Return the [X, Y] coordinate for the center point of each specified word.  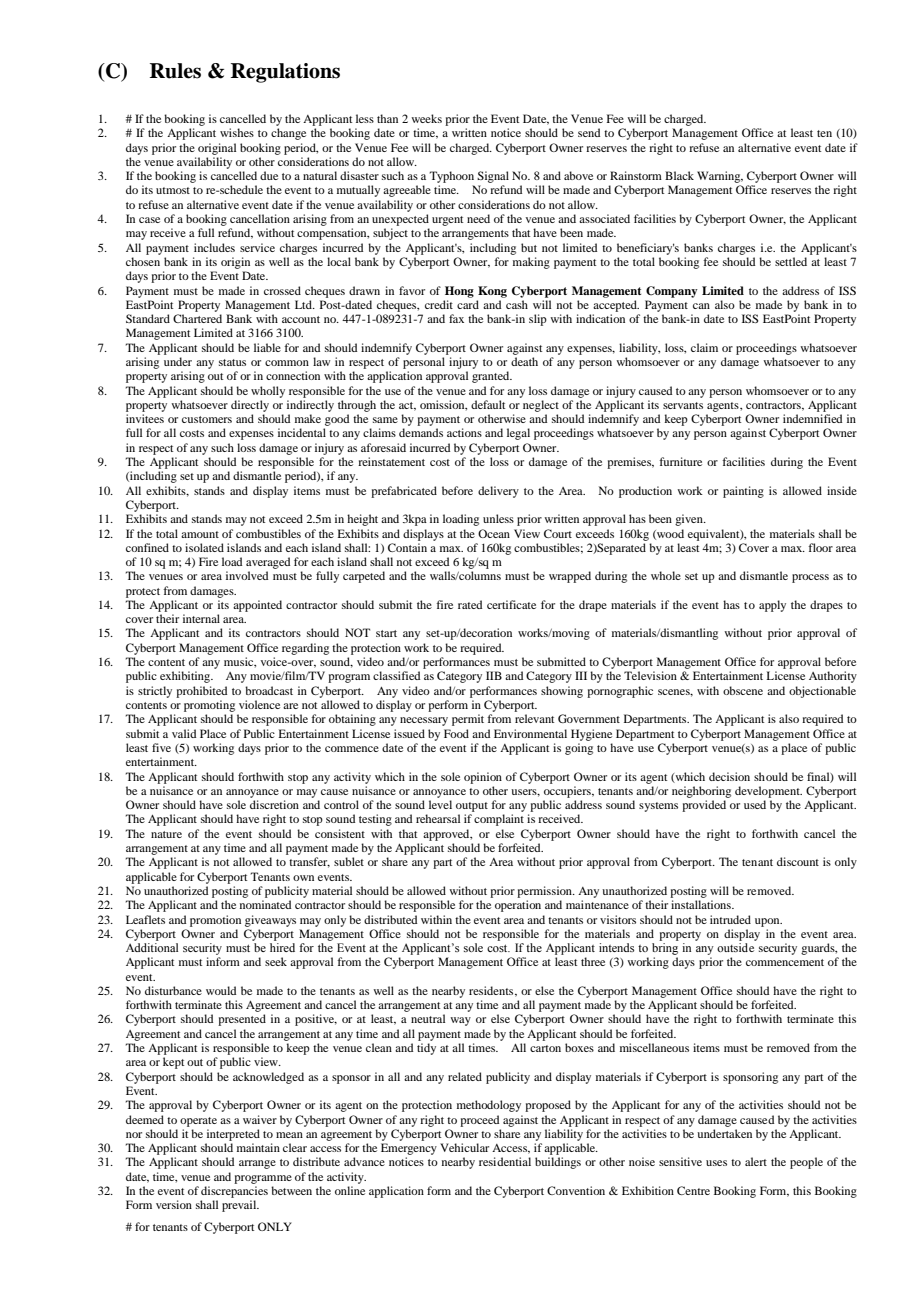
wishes [237, 132]
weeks [426, 118]
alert [756, 1161]
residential [505, 1161]
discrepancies [234, 1192]
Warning [720, 177]
